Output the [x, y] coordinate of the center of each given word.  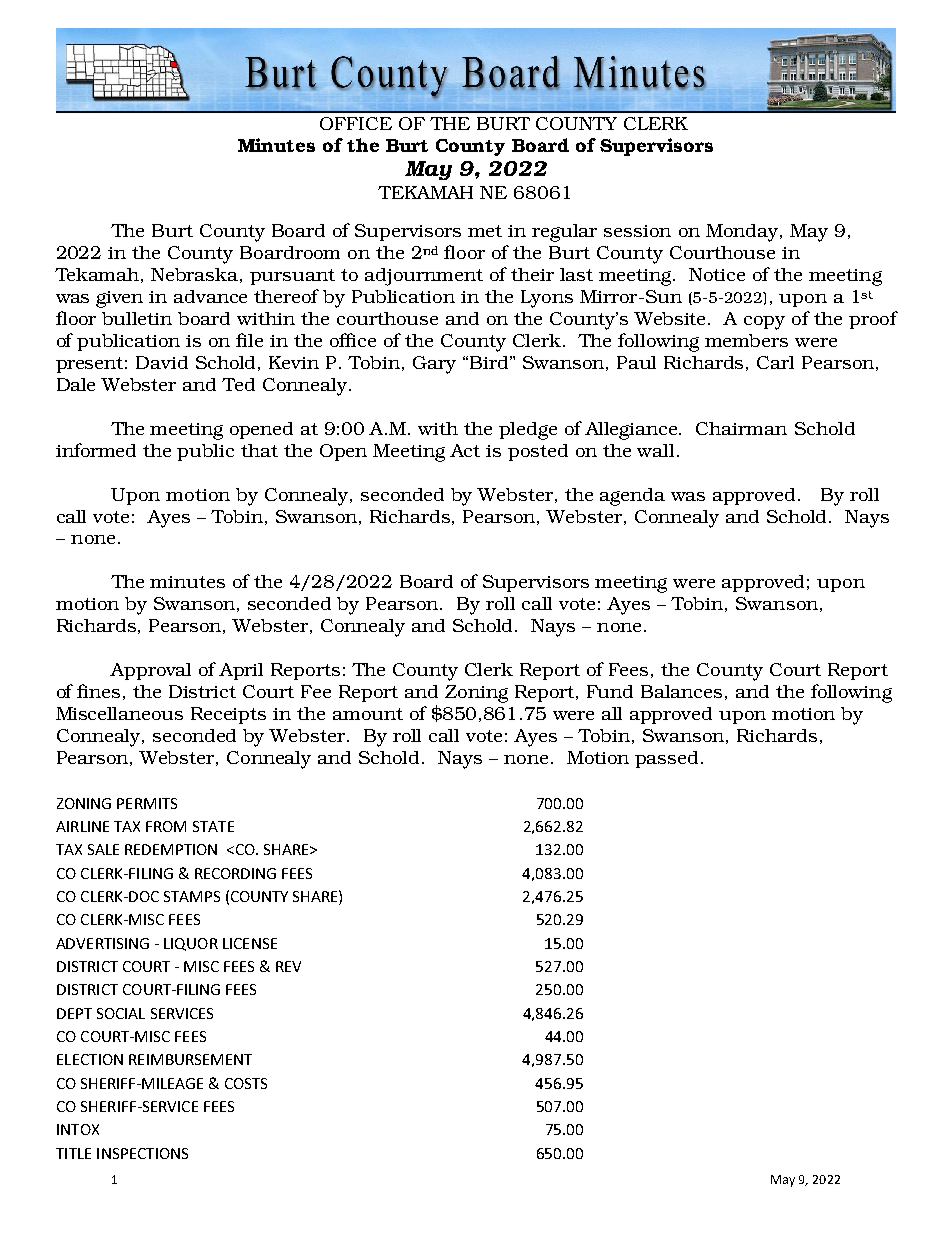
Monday [743, 233]
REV [288, 966]
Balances [681, 691]
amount [368, 714]
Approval [150, 671]
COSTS [246, 1083]
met [485, 231]
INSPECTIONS [142, 1153]
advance [210, 296]
